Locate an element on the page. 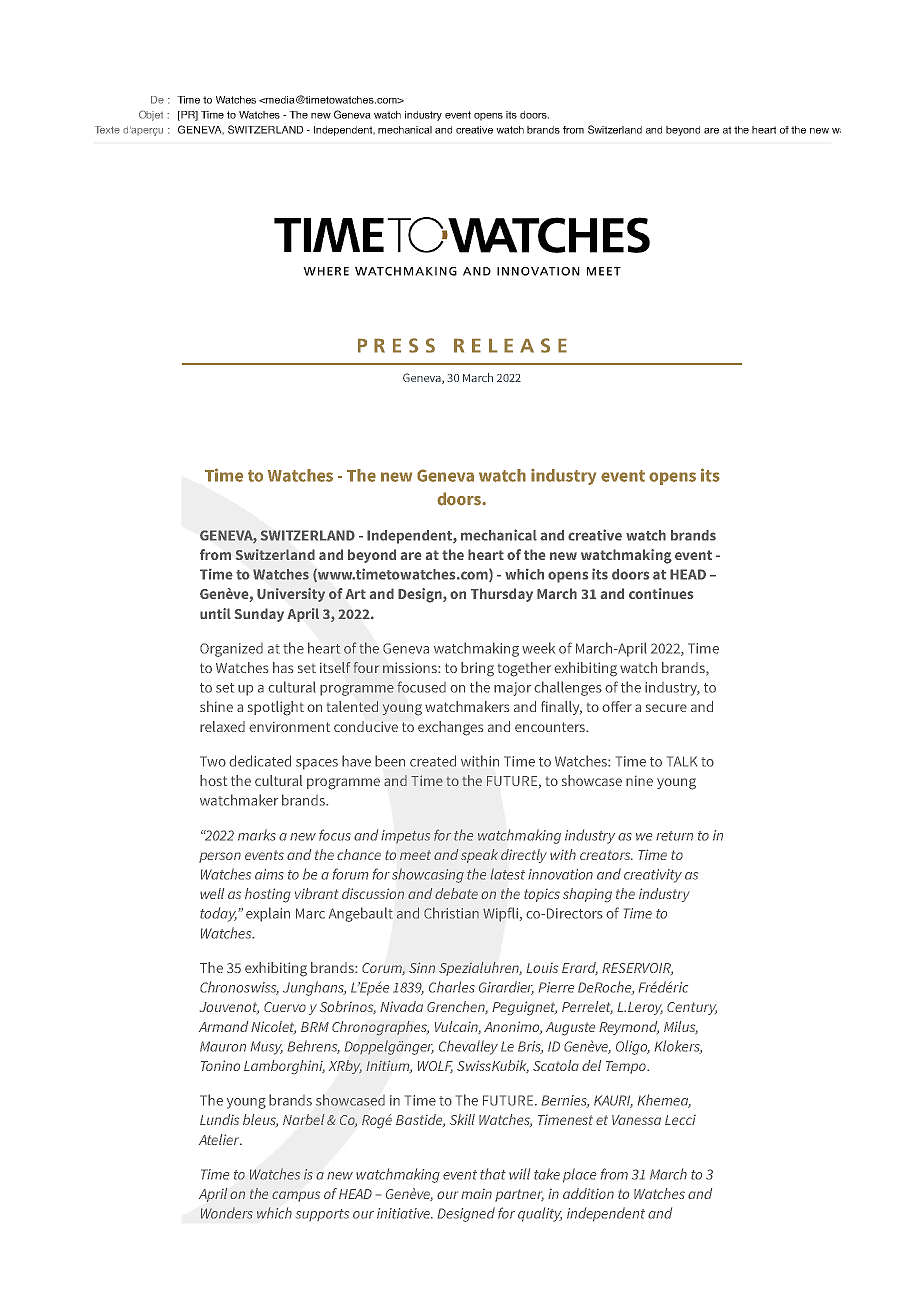  Organized is located at coordinates (231, 650).
